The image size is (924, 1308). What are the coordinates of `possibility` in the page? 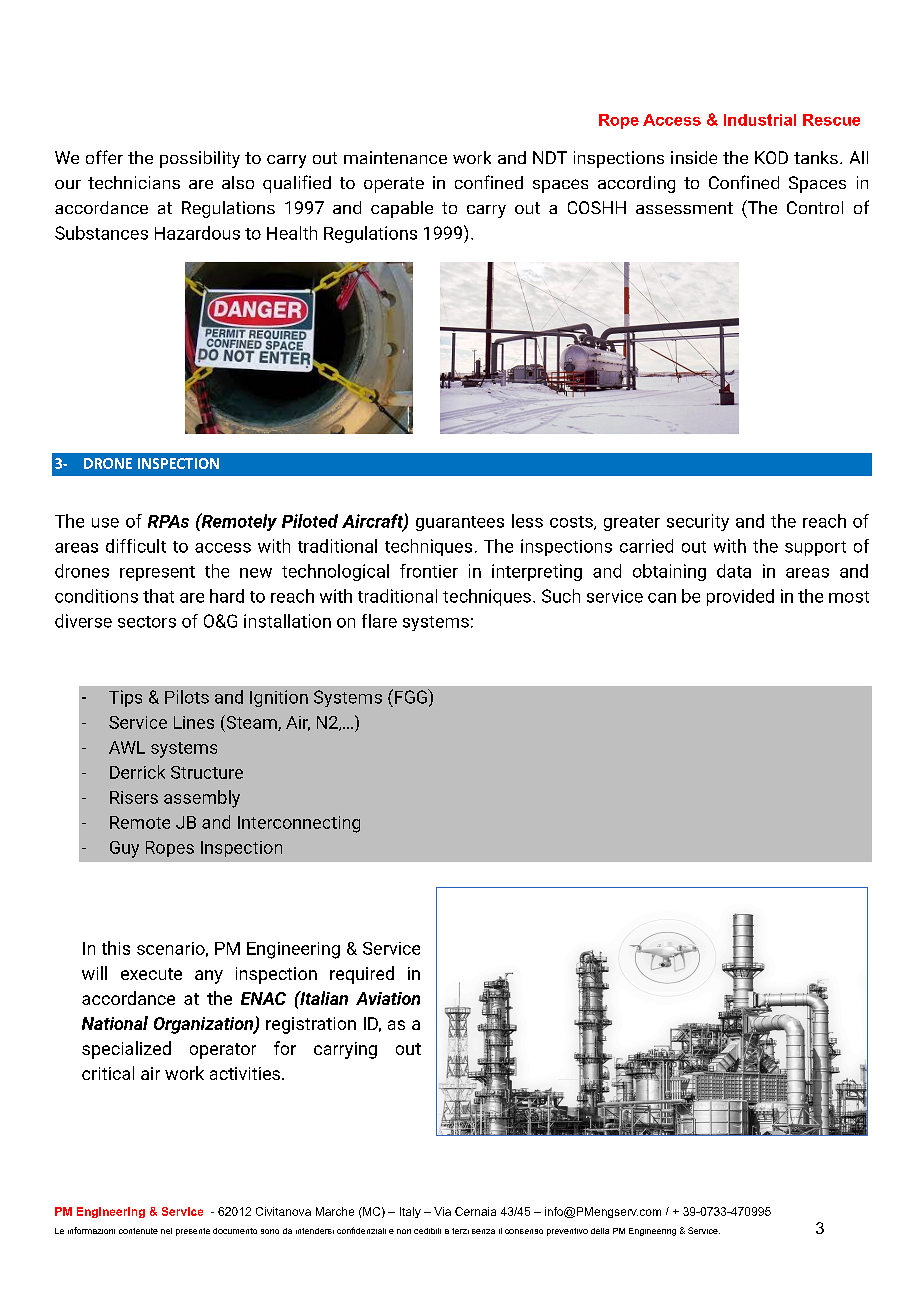 It's located at (200, 159).
